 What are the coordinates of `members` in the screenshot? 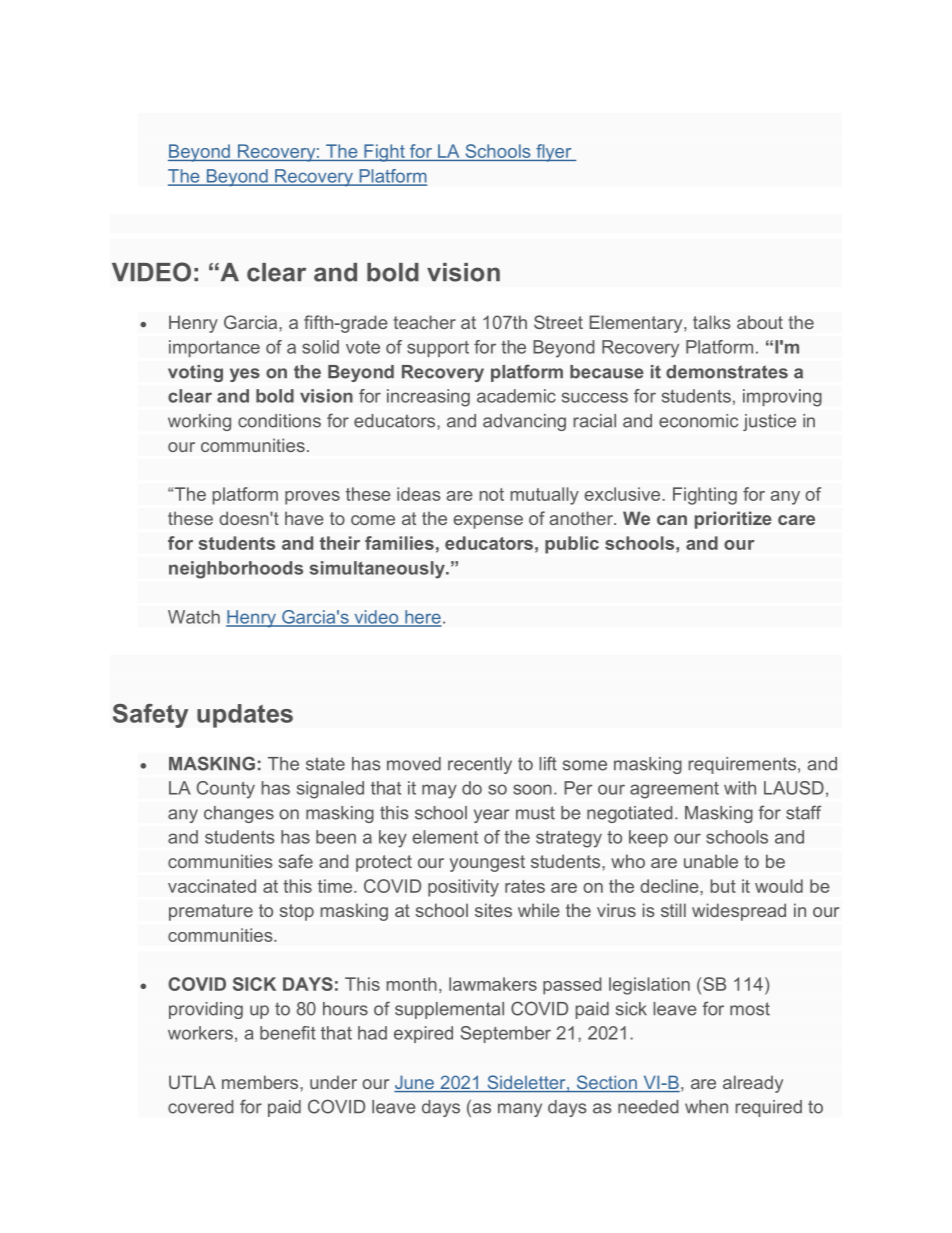 It's located at (261, 1082).
